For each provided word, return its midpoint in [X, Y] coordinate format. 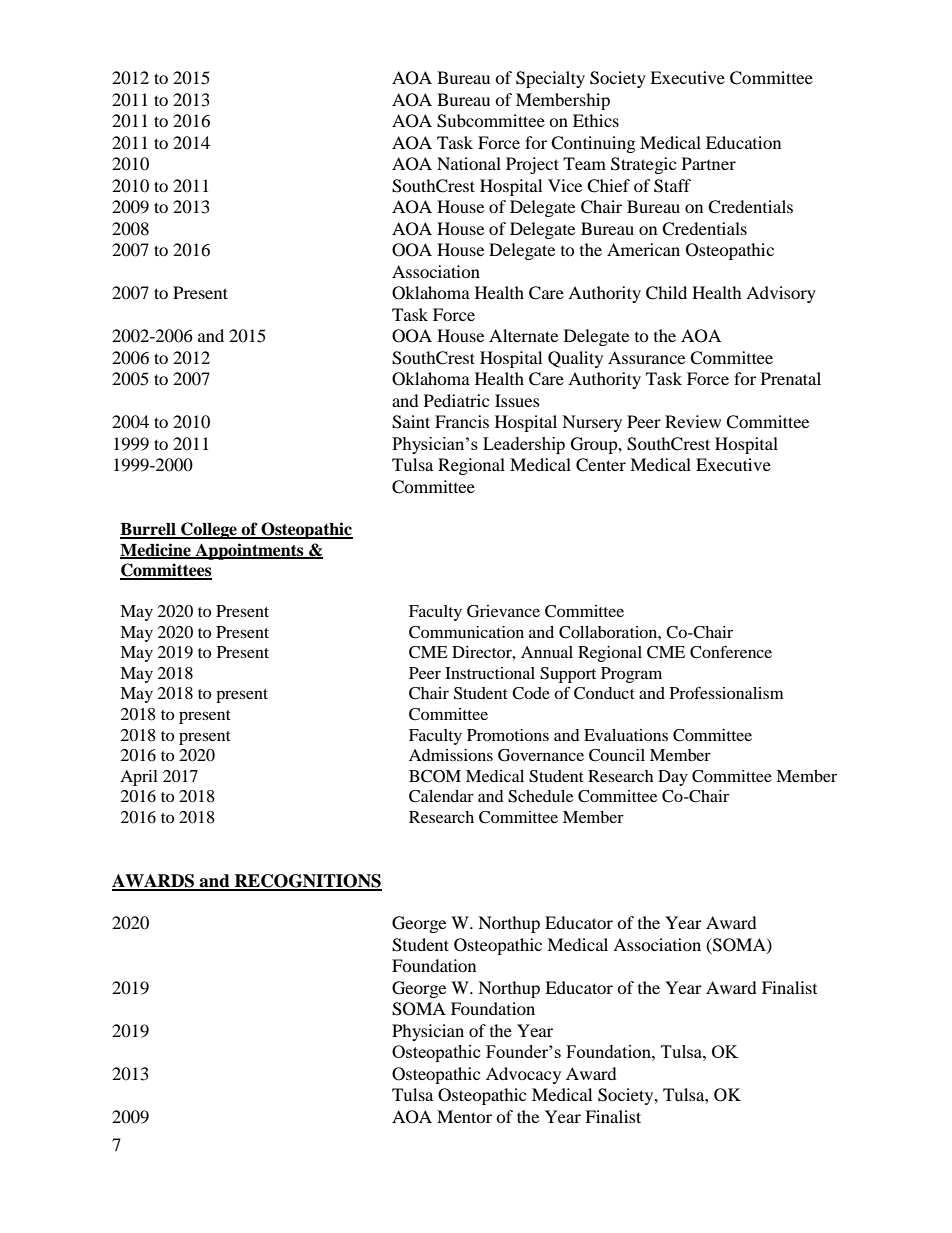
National [469, 163]
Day [673, 778]
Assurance [646, 357]
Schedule [540, 796]
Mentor [464, 1116]
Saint [411, 422]
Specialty [550, 79]
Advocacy [523, 1075]
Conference [731, 652]
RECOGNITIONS [307, 882]
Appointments [249, 551]
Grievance [503, 611]
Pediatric [456, 400]
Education [743, 142]
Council [617, 755]
